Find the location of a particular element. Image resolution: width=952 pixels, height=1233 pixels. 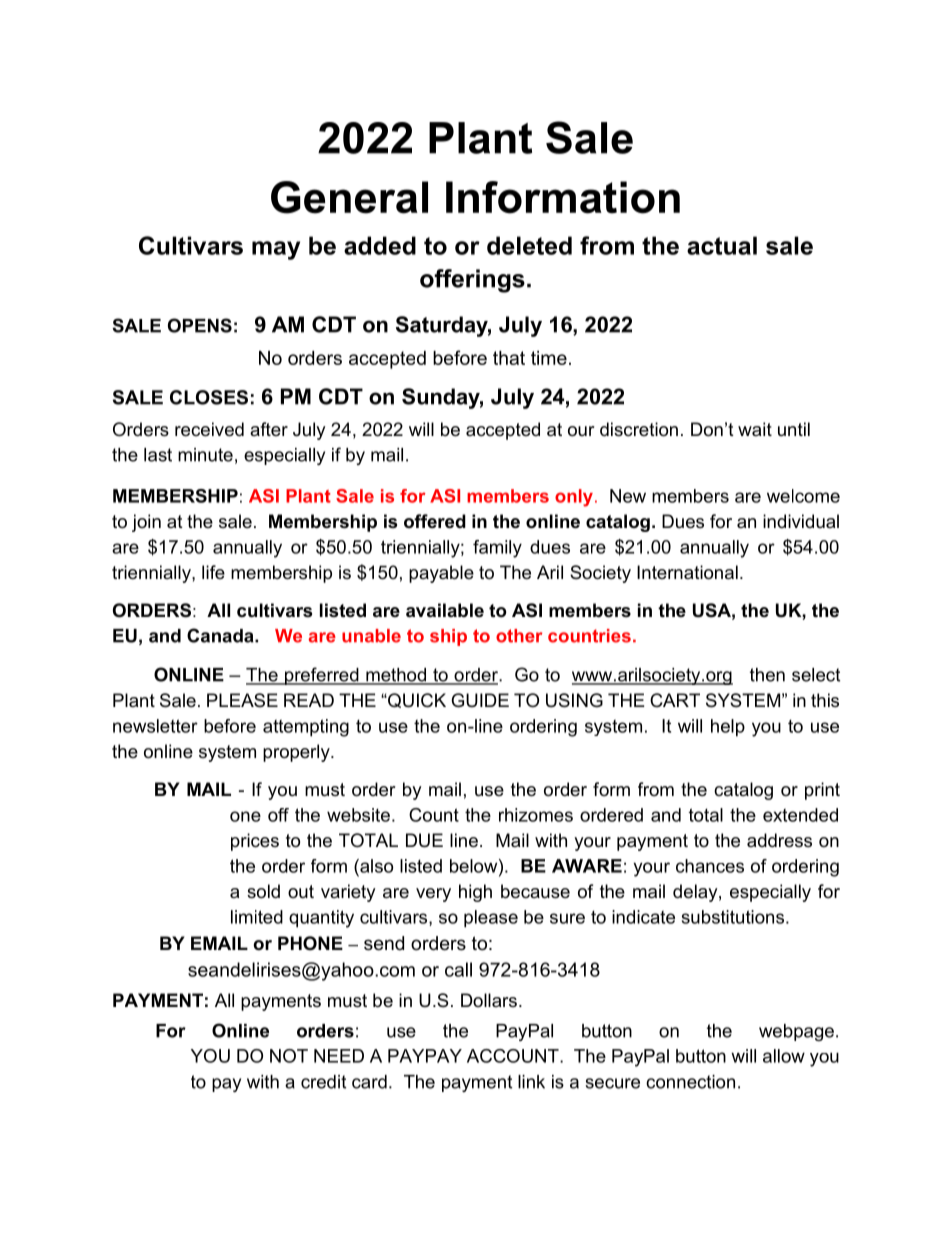

that is located at coordinates (509, 358).
